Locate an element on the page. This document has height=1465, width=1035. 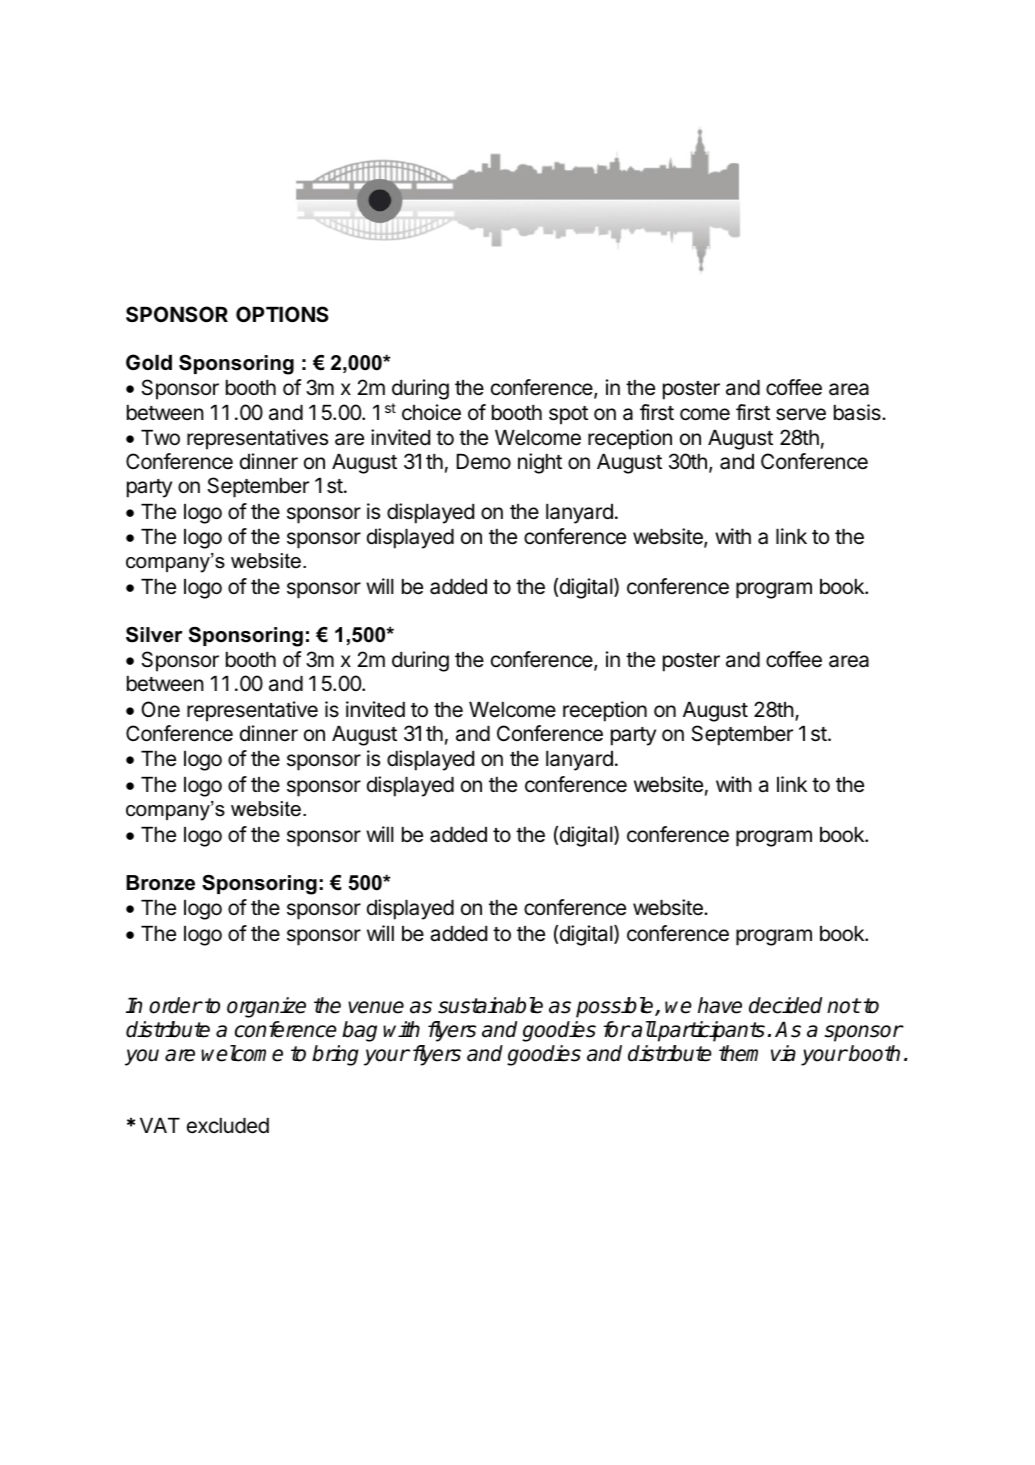
Bronze is located at coordinates (160, 883).
